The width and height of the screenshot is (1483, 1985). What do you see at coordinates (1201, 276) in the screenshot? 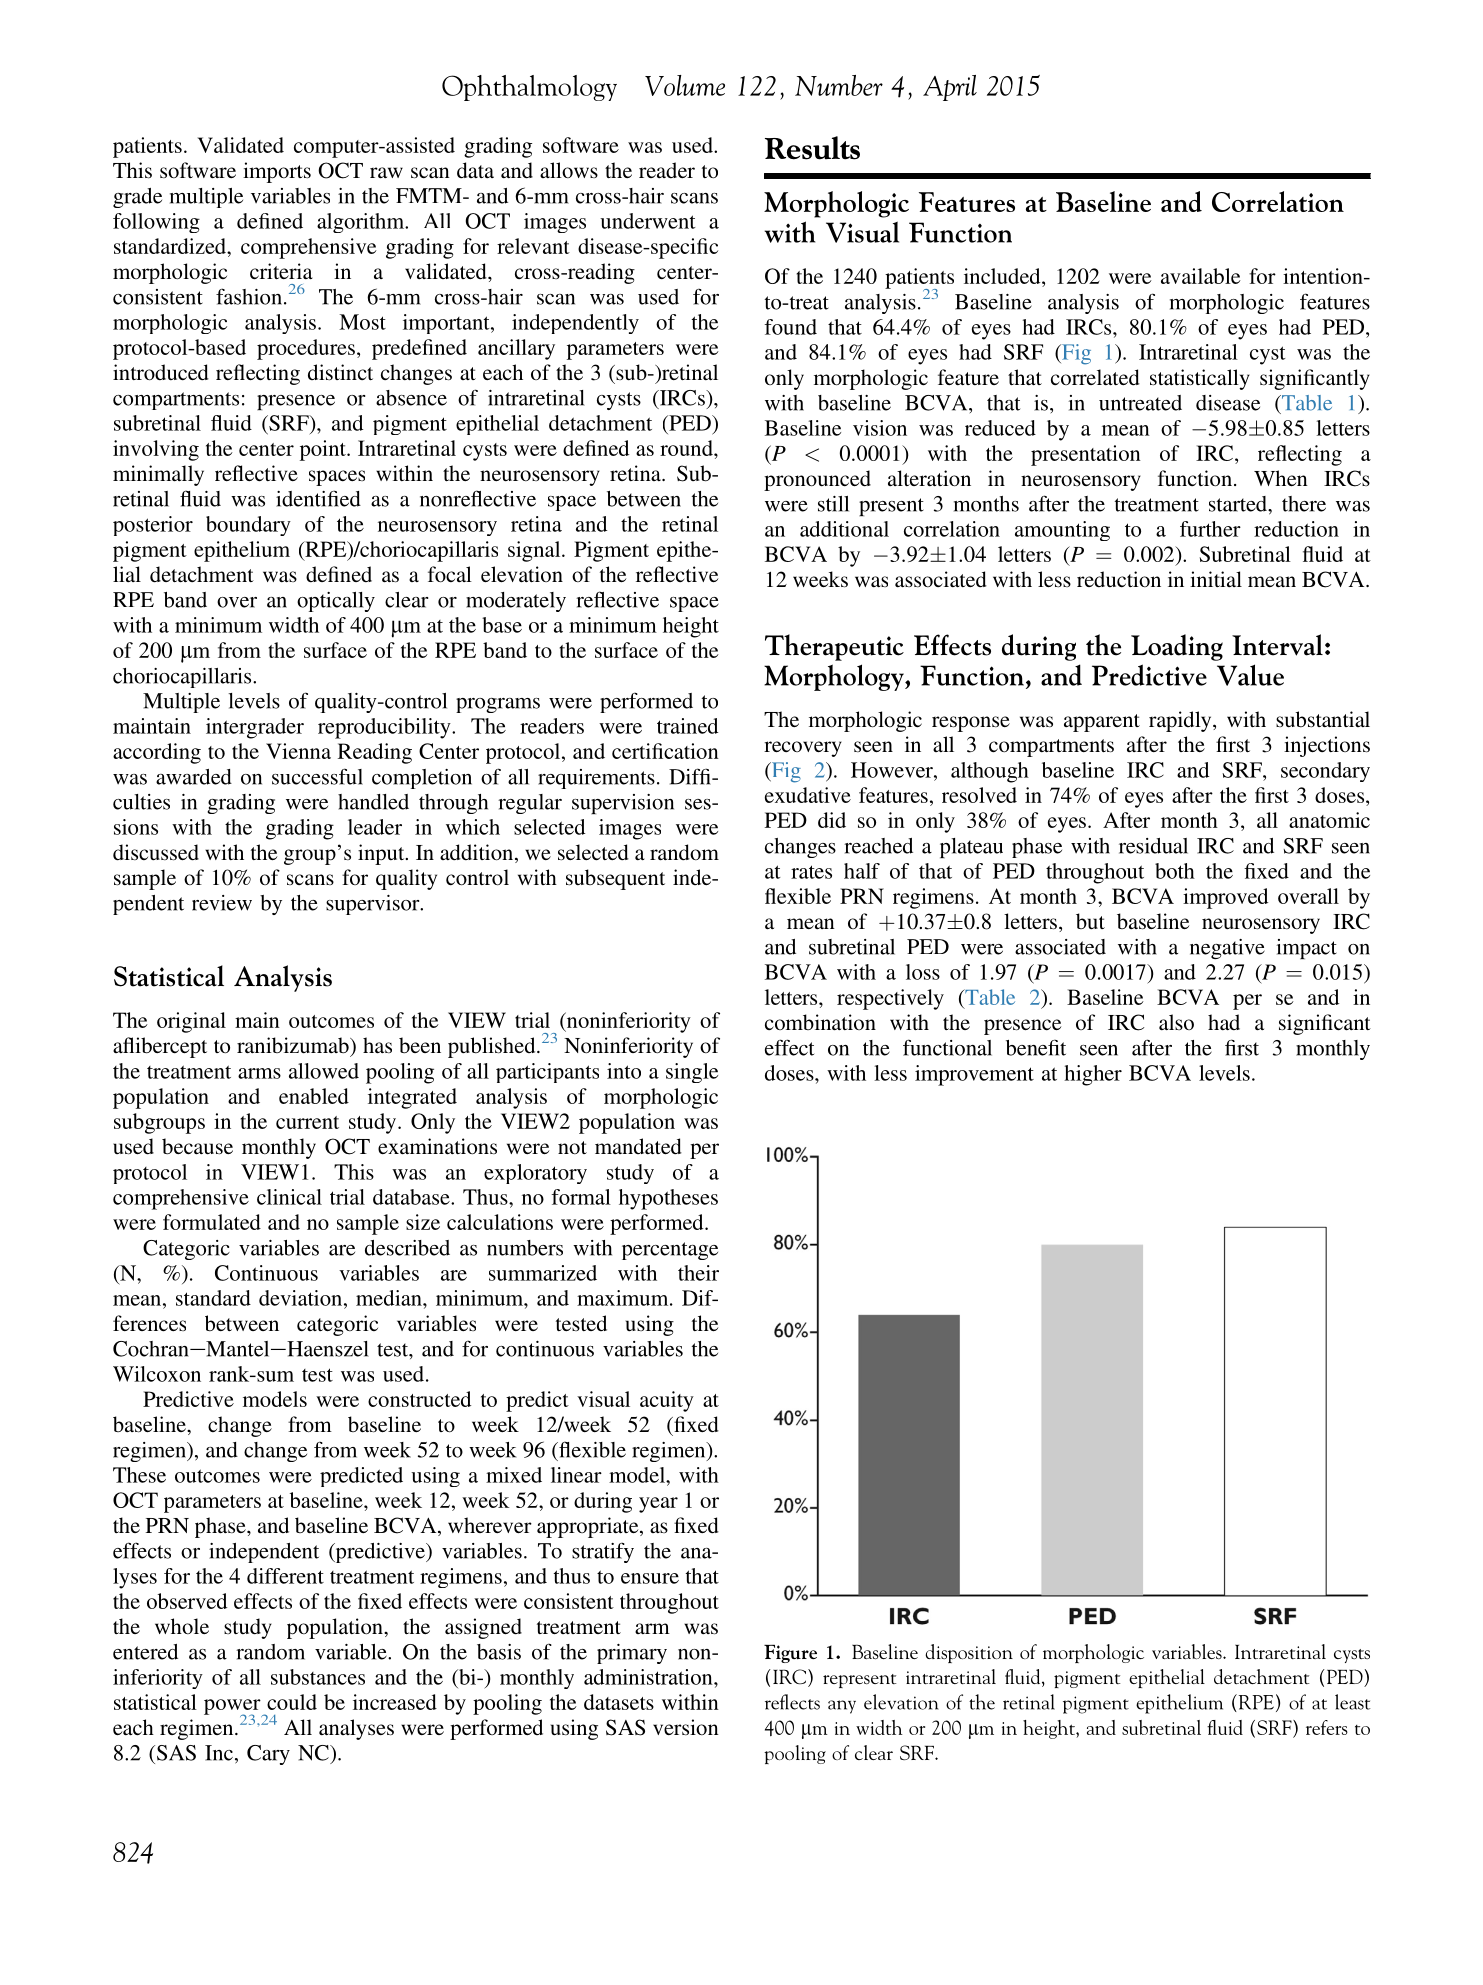
I see `available` at bounding box center [1201, 276].
